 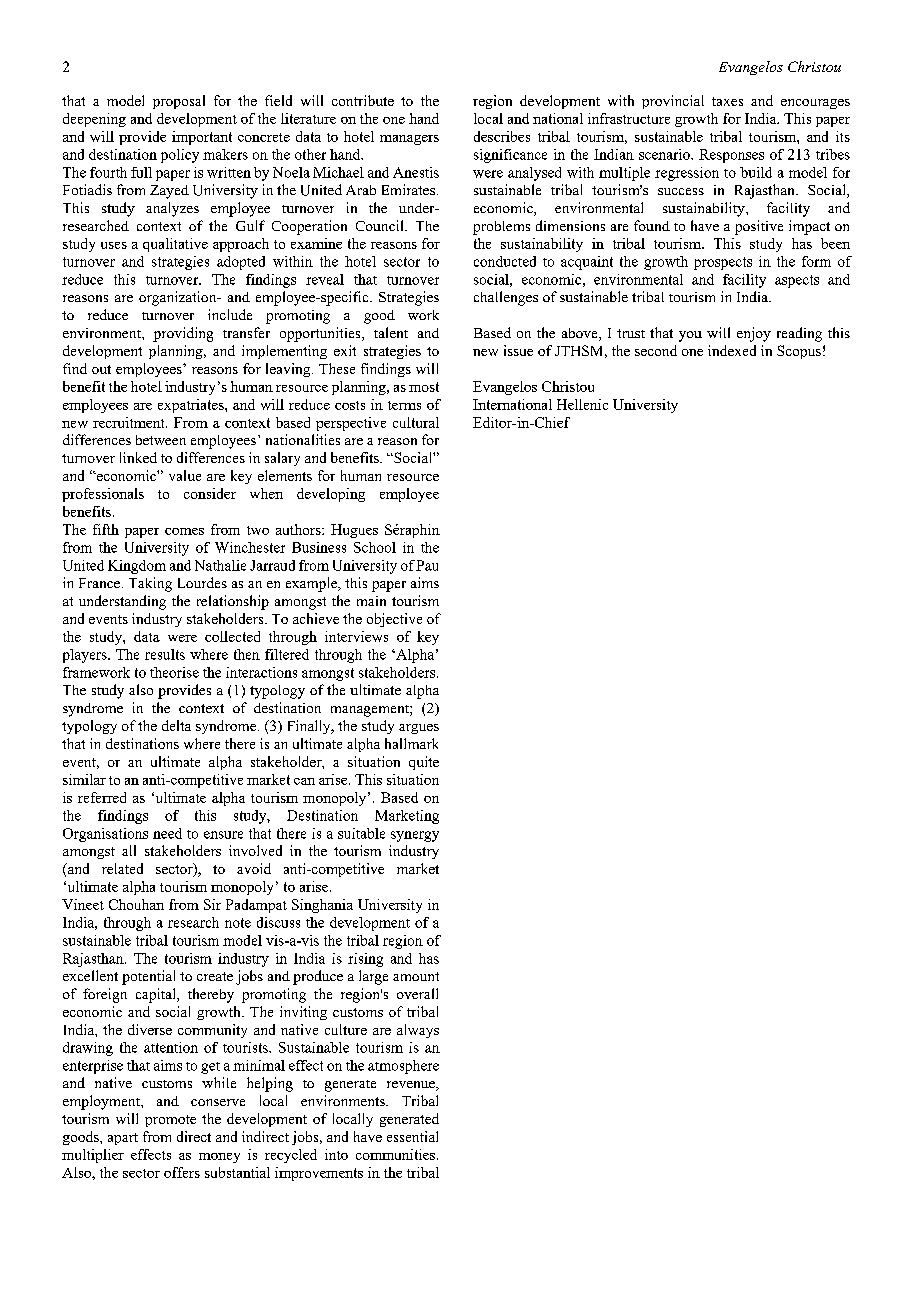 I want to click on Pau, so click(x=427, y=565).
